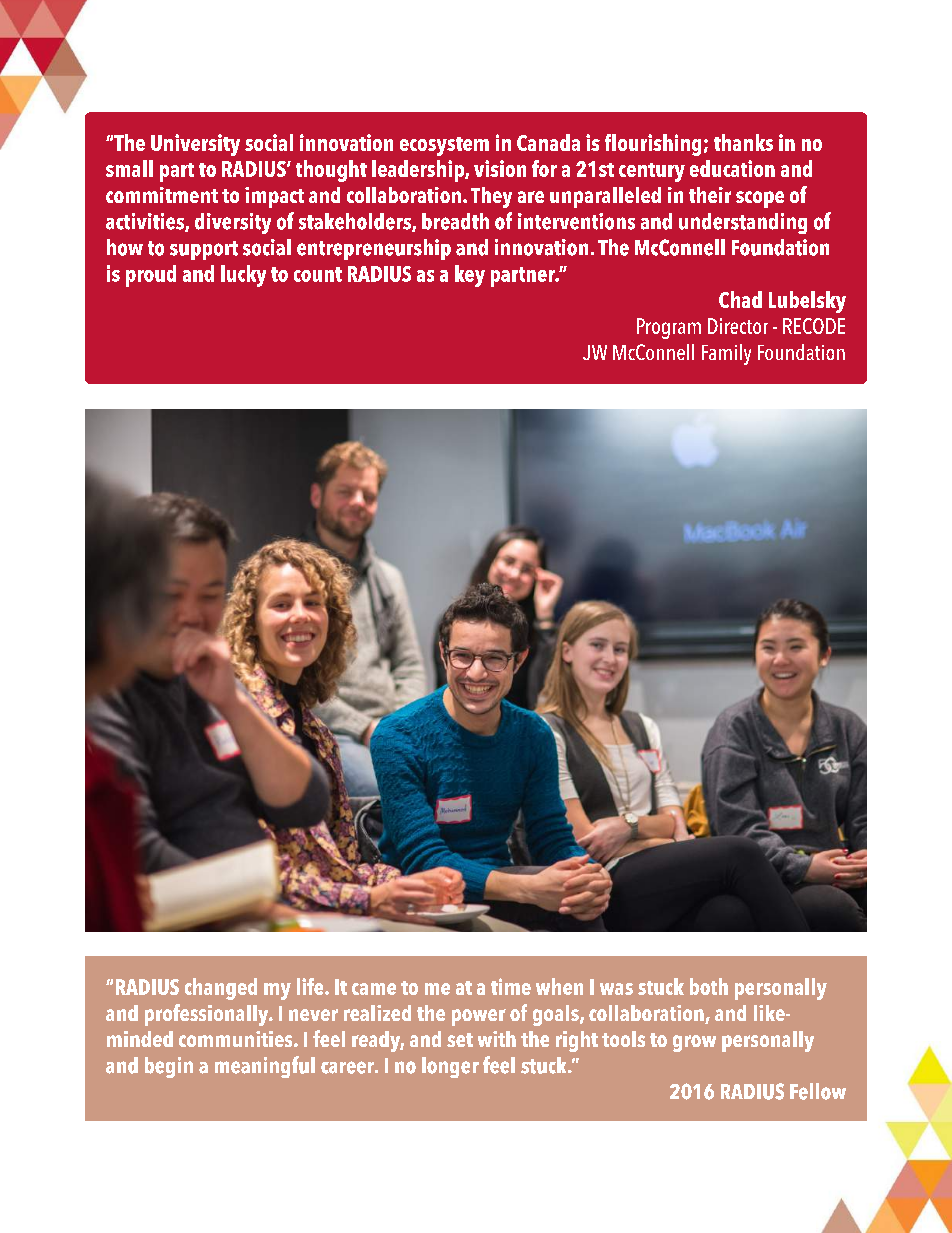 Image resolution: width=952 pixels, height=1233 pixels. What do you see at coordinates (694, 1043) in the page?
I see `grow` at bounding box center [694, 1043].
